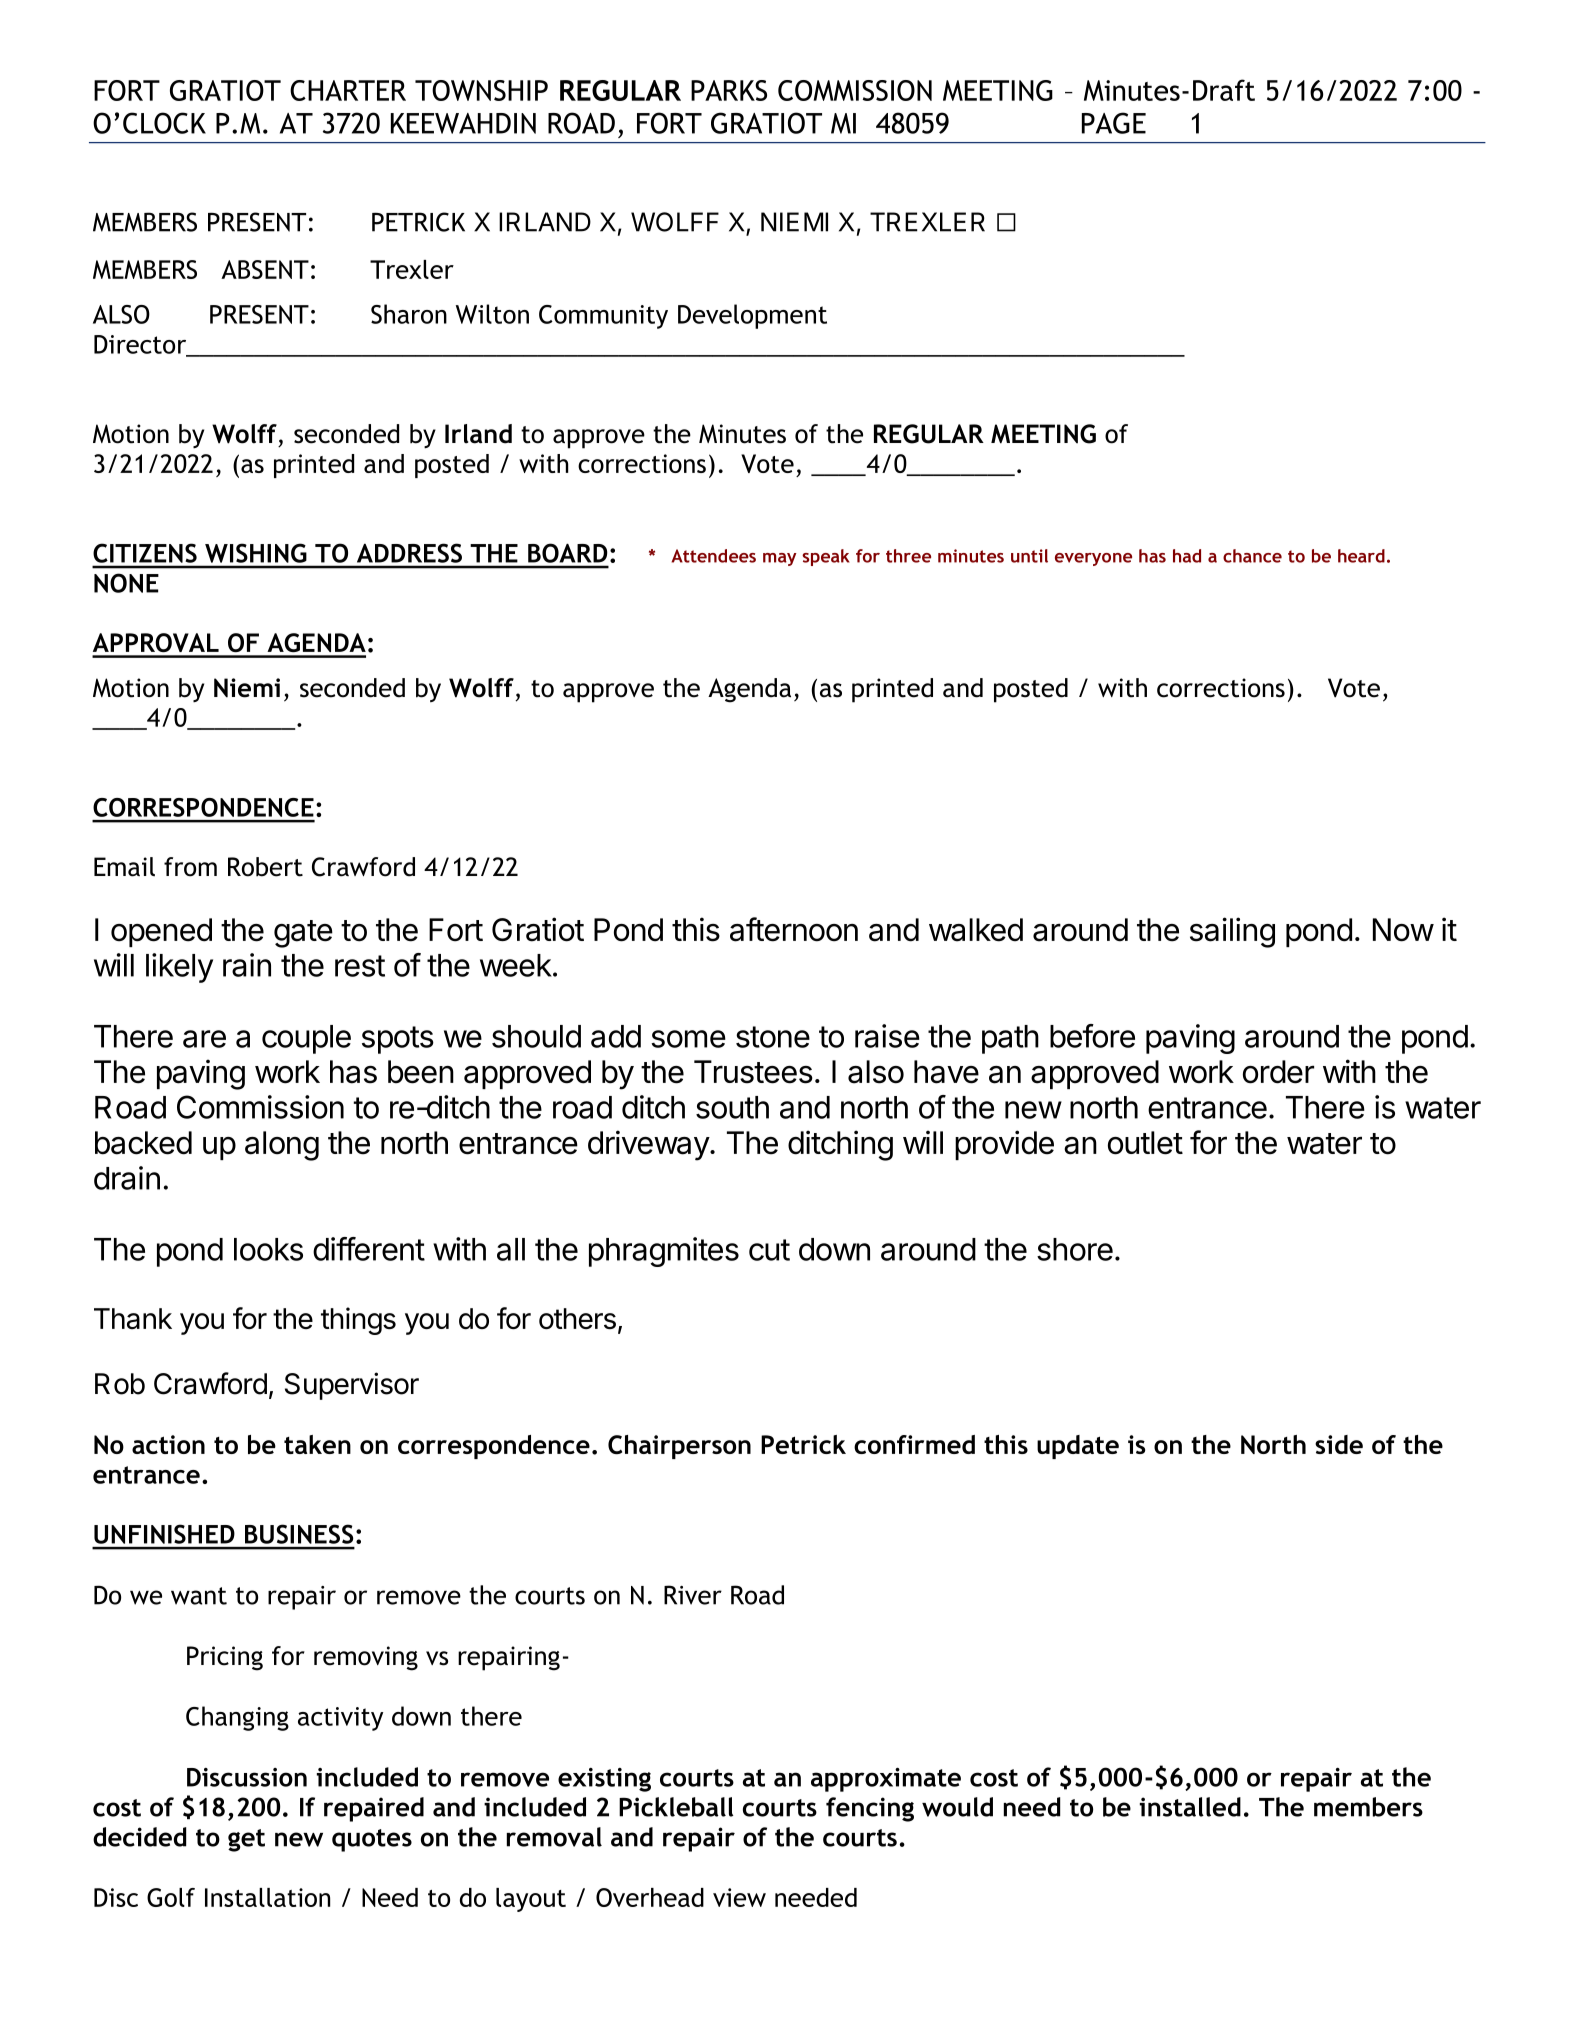 This page has width=1574, height=2037. What do you see at coordinates (729, 90) in the page?
I see `PARKS` at bounding box center [729, 90].
